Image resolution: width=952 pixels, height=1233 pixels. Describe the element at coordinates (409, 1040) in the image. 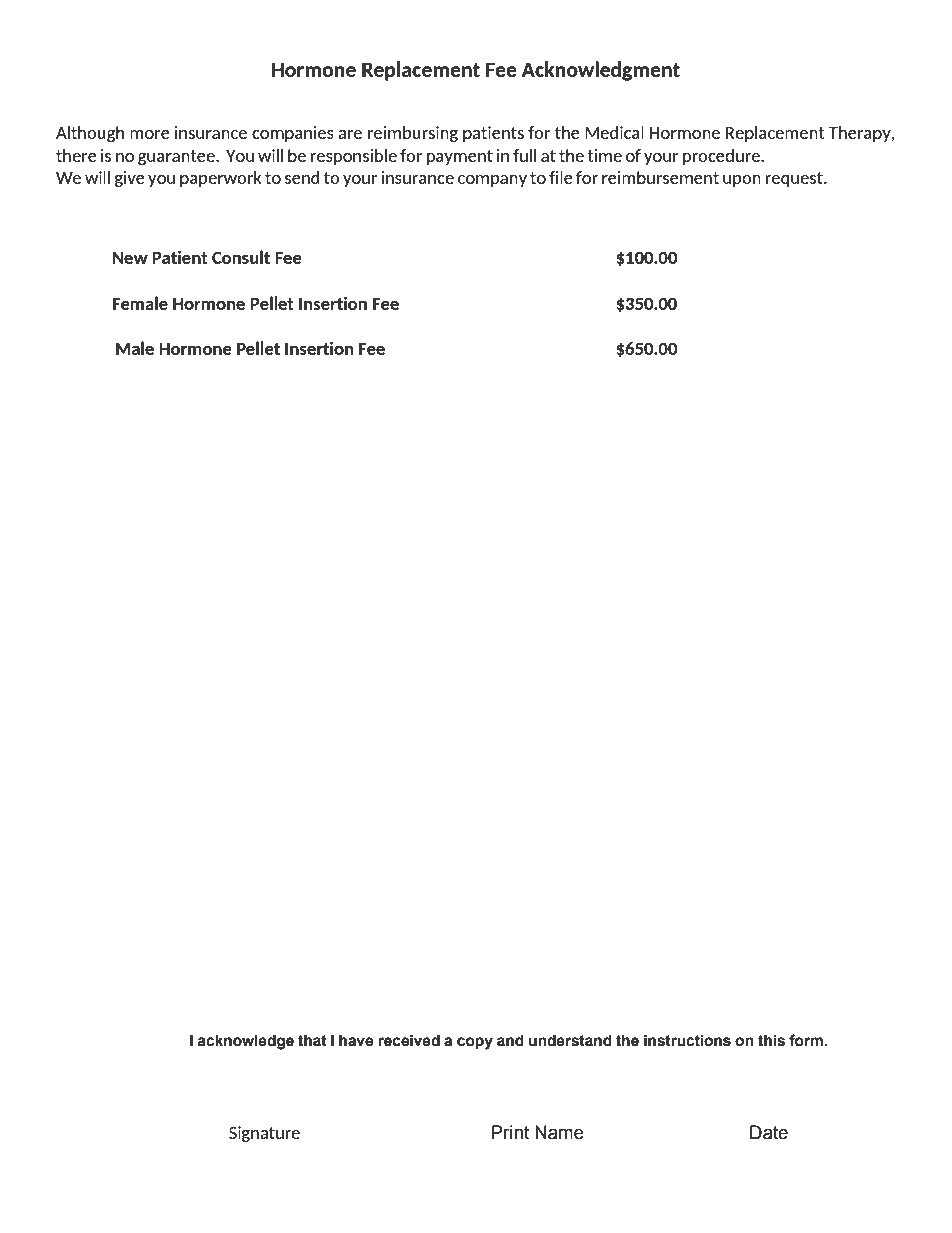

I see `received` at that location.
